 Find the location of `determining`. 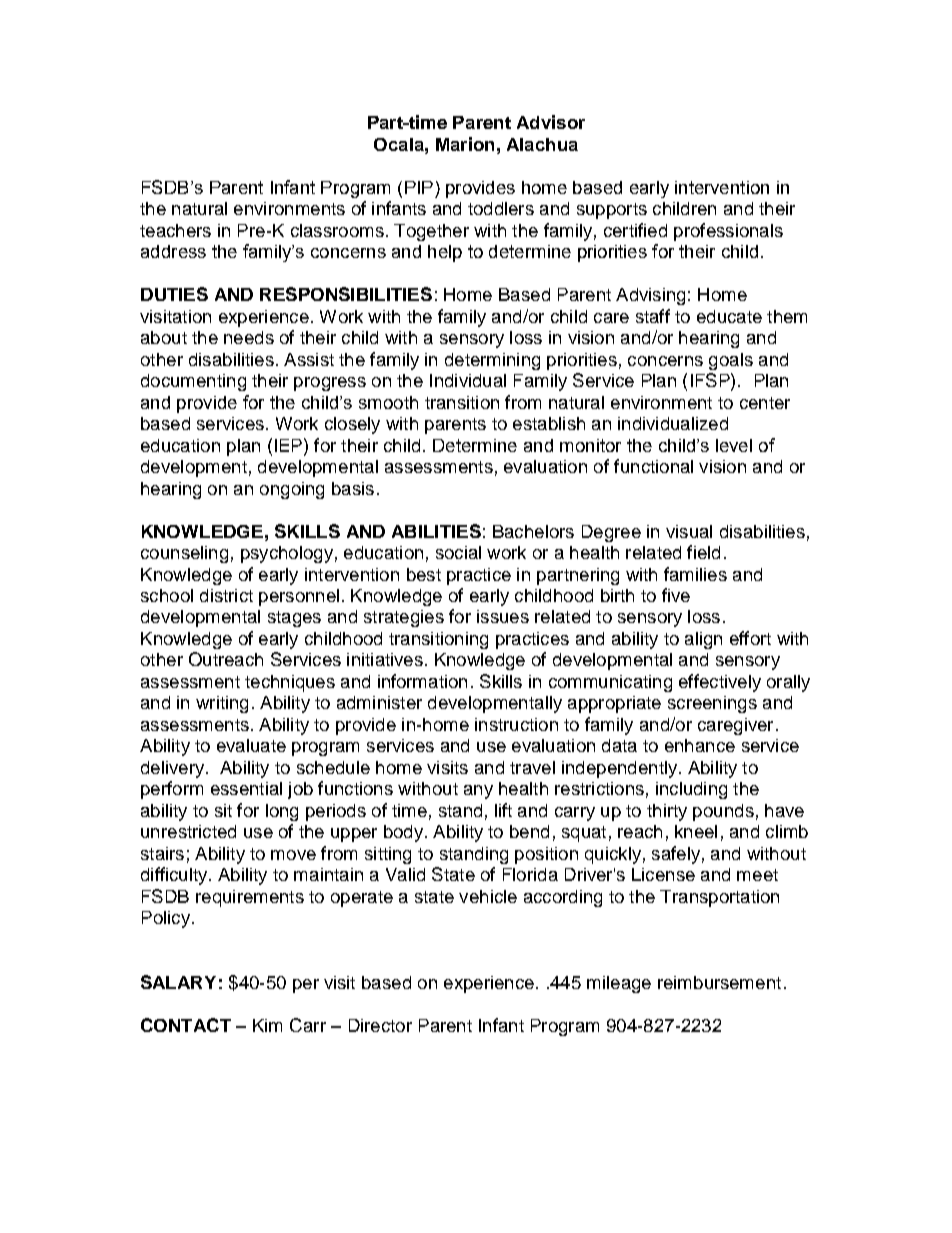

determining is located at coordinates (492, 361).
